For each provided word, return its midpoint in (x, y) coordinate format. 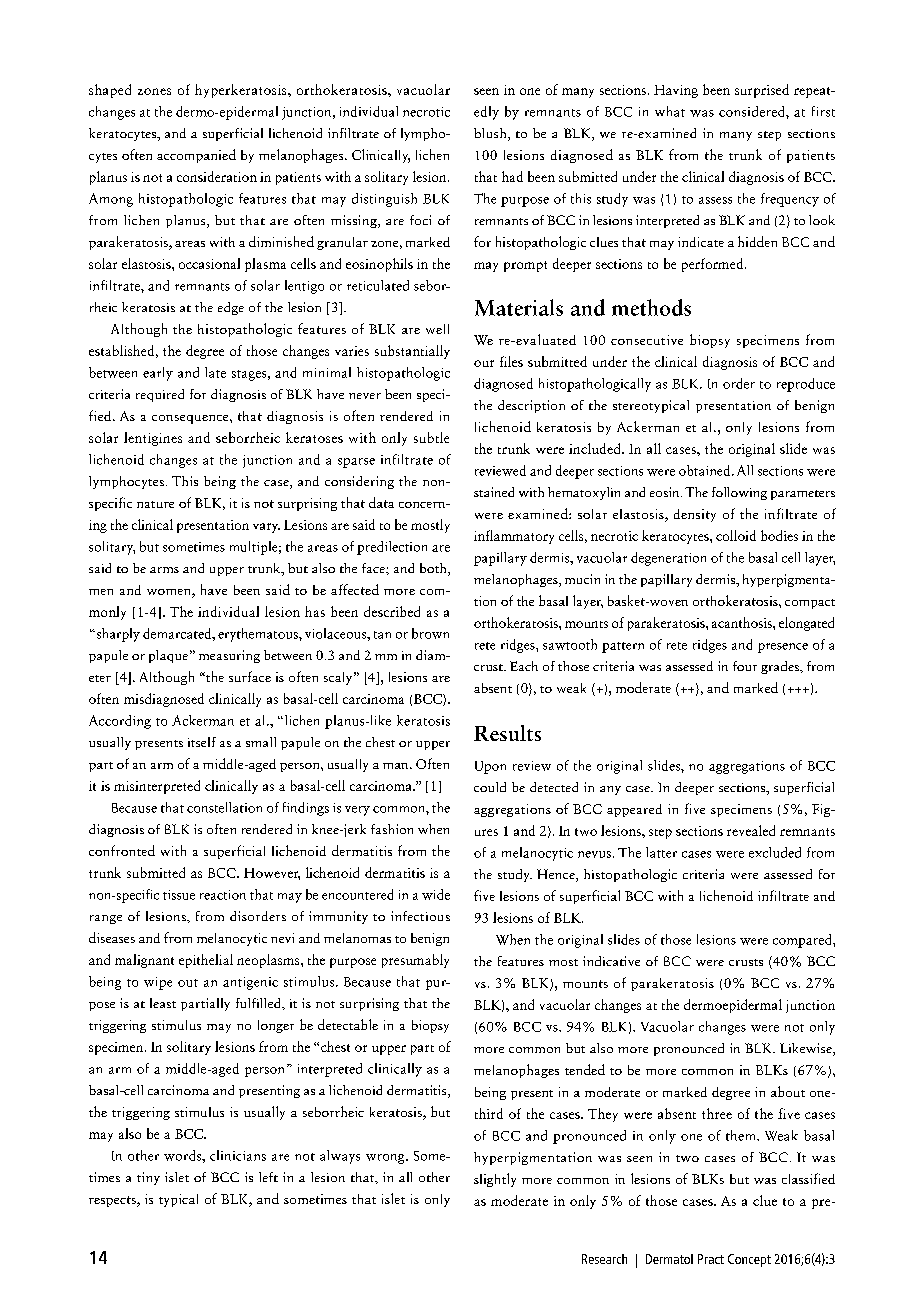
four (745, 666)
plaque (168, 656)
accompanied (196, 156)
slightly (495, 1180)
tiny (148, 1178)
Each (524, 666)
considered (753, 111)
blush (491, 134)
